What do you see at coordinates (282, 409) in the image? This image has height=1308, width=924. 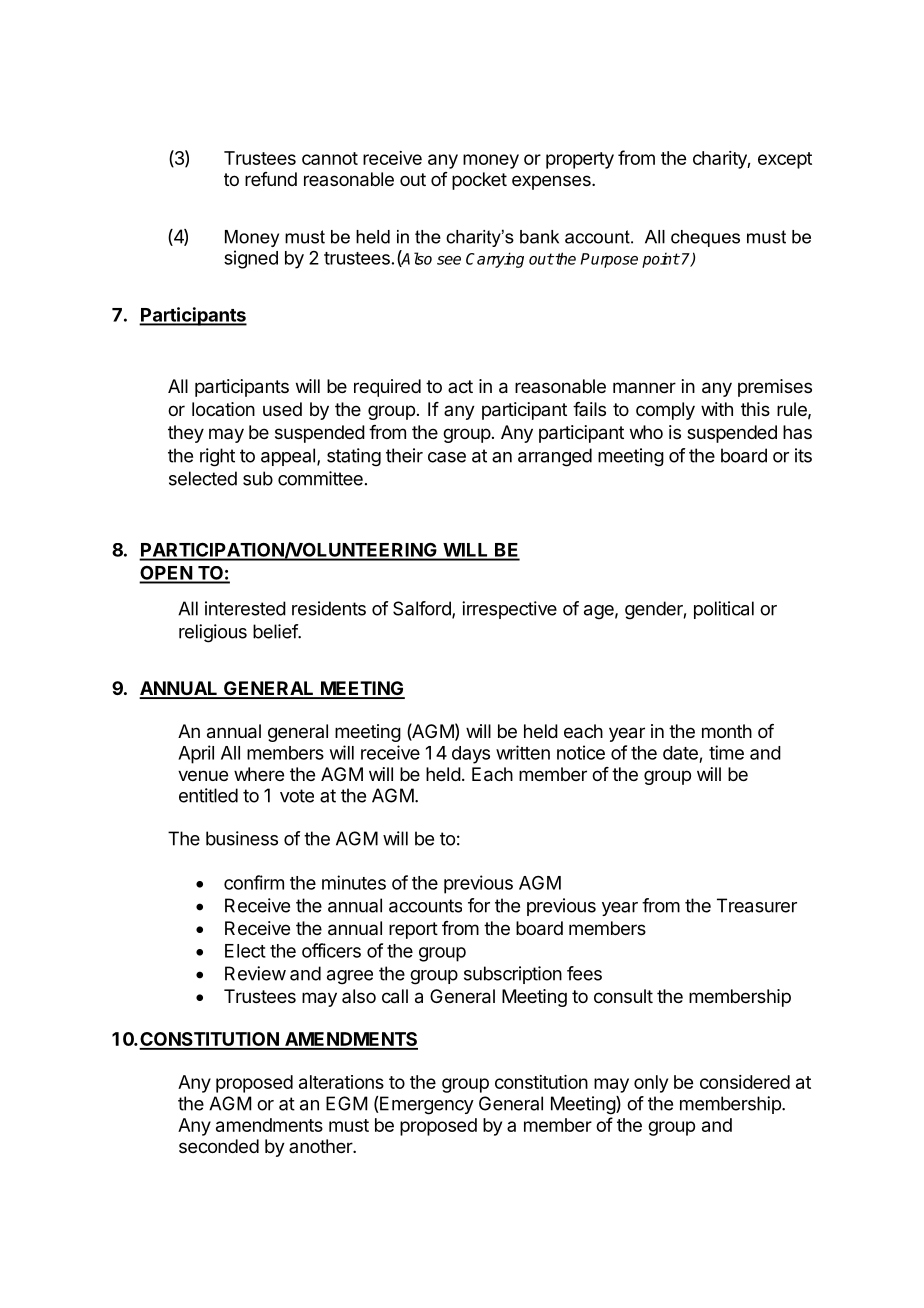 I see `used` at bounding box center [282, 409].
